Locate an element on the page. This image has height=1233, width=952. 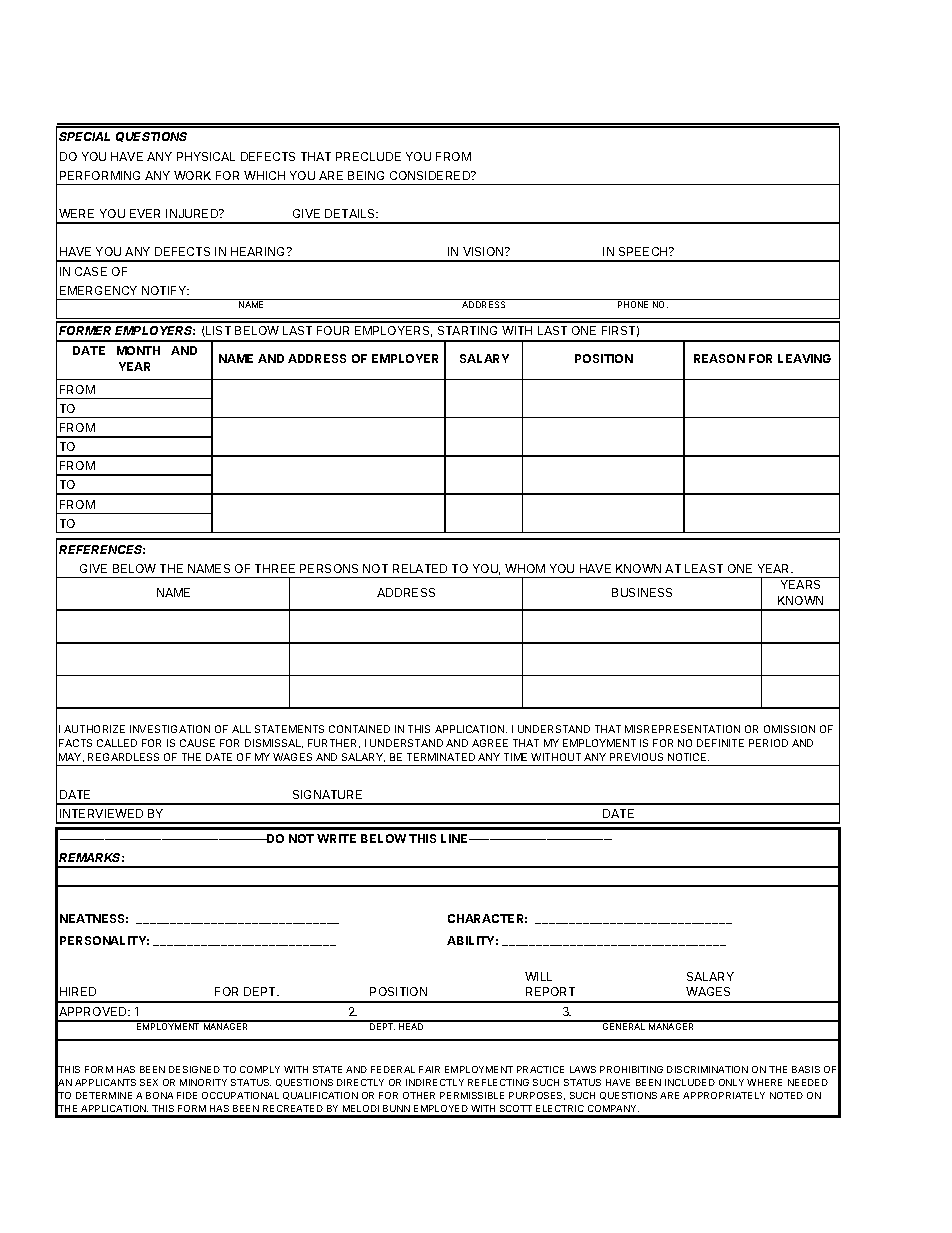
LEAVING is located at coordinates (804, 358).
